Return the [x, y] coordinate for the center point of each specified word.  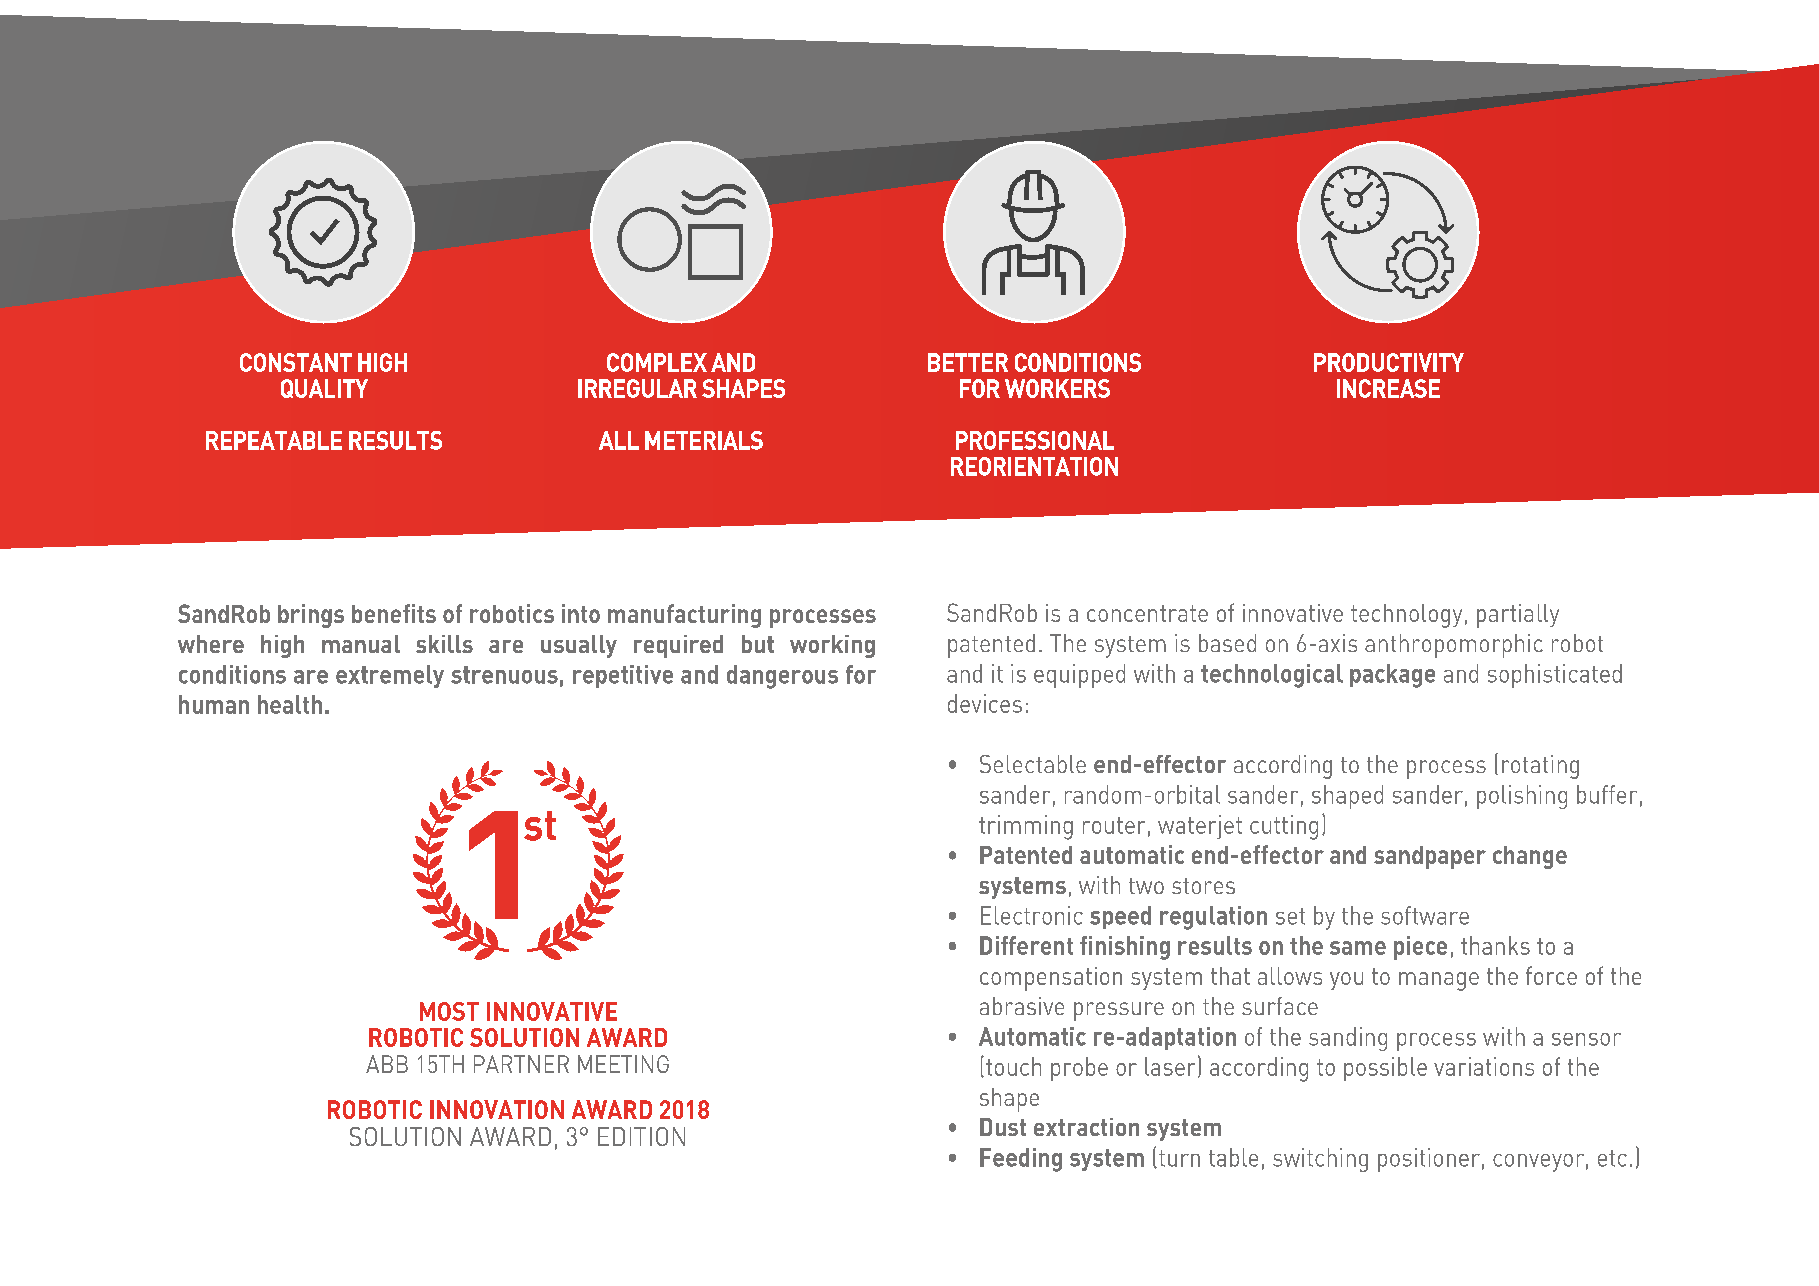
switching [1320, 1160]
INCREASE [1388, 388]
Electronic [1032, 915]
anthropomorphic [1454, 646]
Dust [1003, 1127]
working [832, 646]
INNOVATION [497, 1109]
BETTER [968, 362]
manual [361, 644]
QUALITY [324, 388]
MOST [449, 1011]
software [1425, 915]
